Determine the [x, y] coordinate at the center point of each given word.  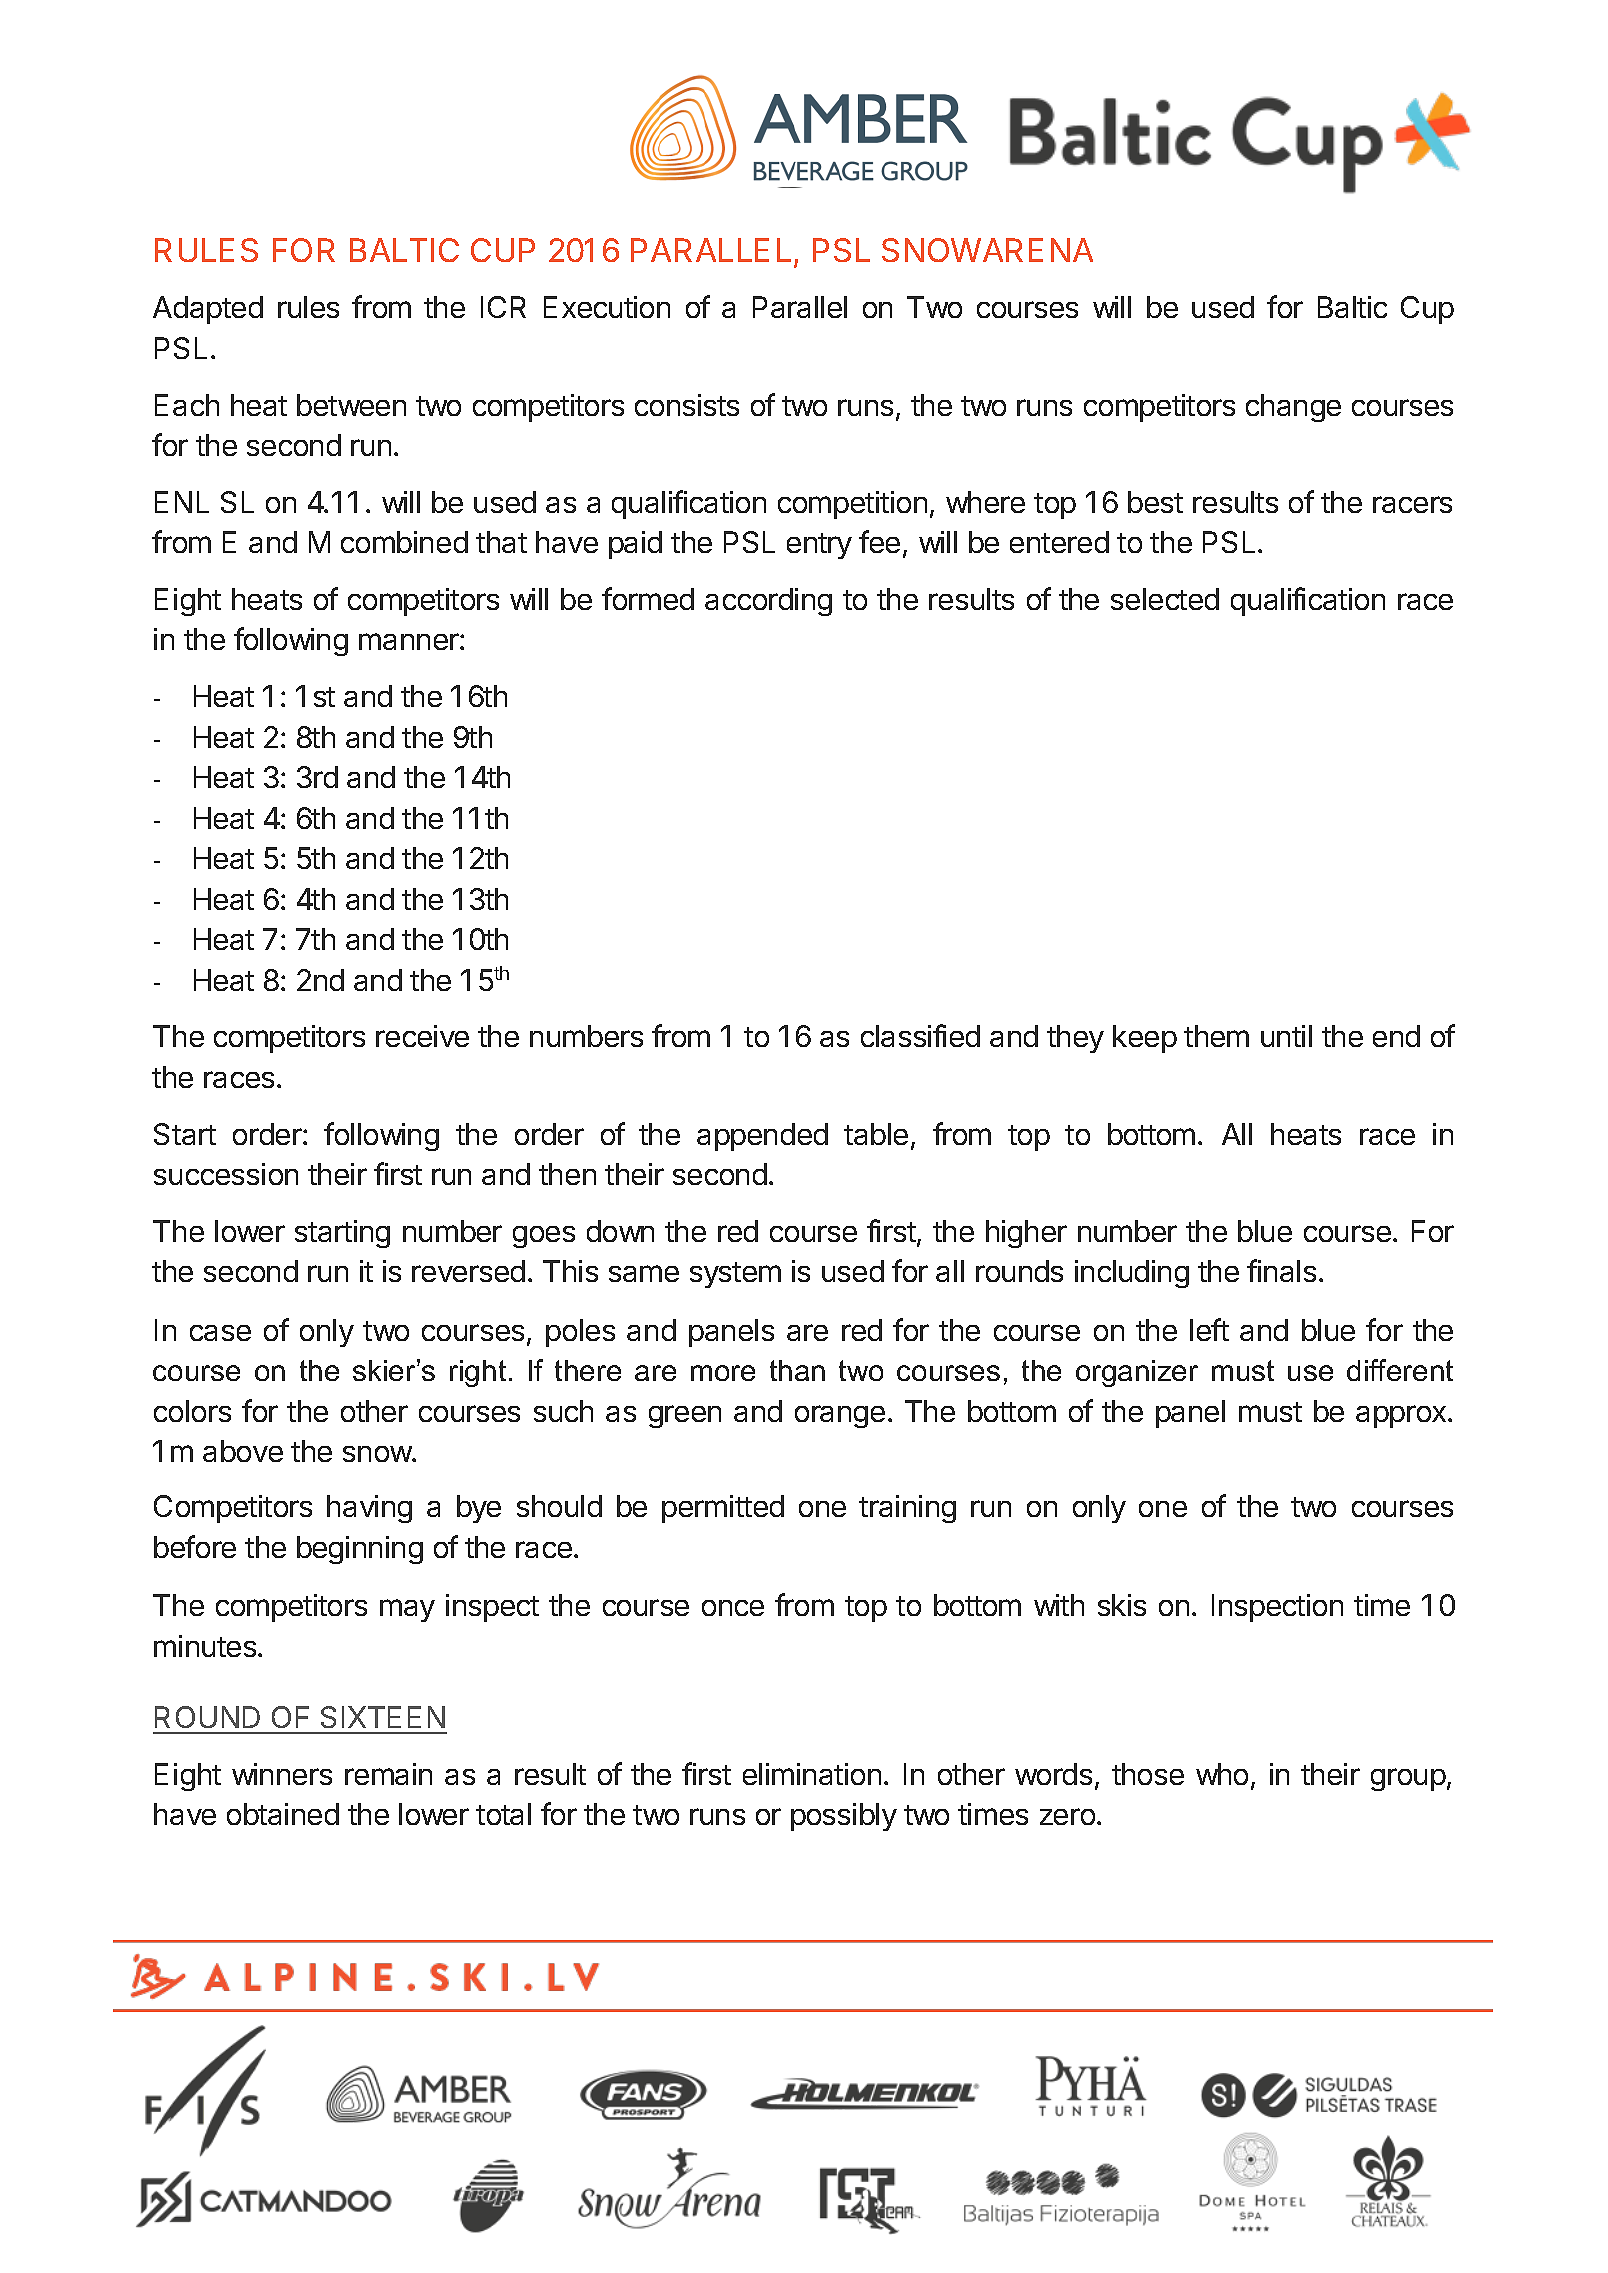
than [797, 1370]
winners [282, 1774]
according [768, 602]
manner [410, 641]
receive [422, 1036]
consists [687, 405]
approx [1402, 1416]
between [351, 405]
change [1293, 408]
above [243, 1451]
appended [762, 1137]
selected [1165, 599]
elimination [812, 1774]
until [1286, 1036]
